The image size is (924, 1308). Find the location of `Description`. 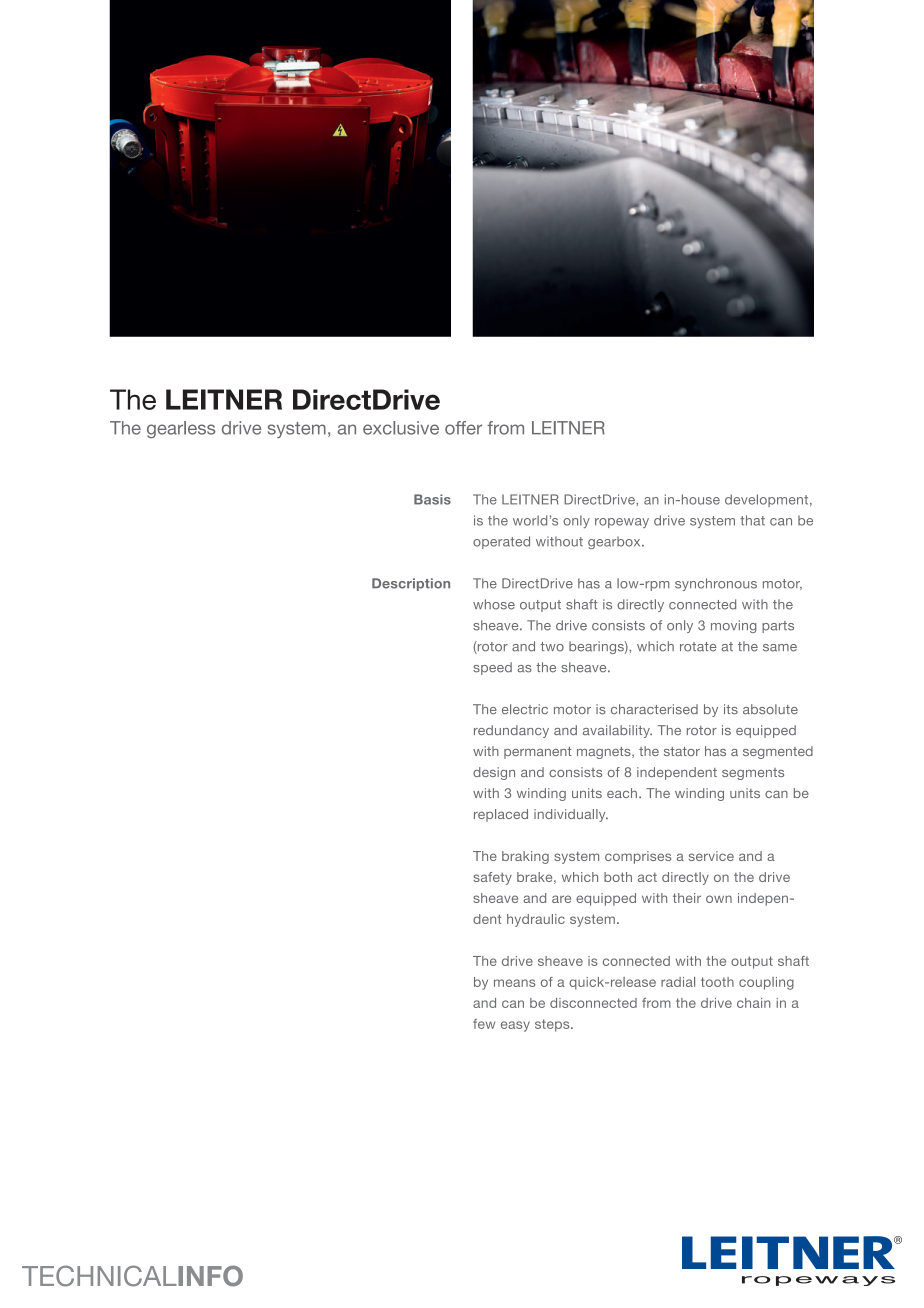

Description is located at coordinates (411, 584).
